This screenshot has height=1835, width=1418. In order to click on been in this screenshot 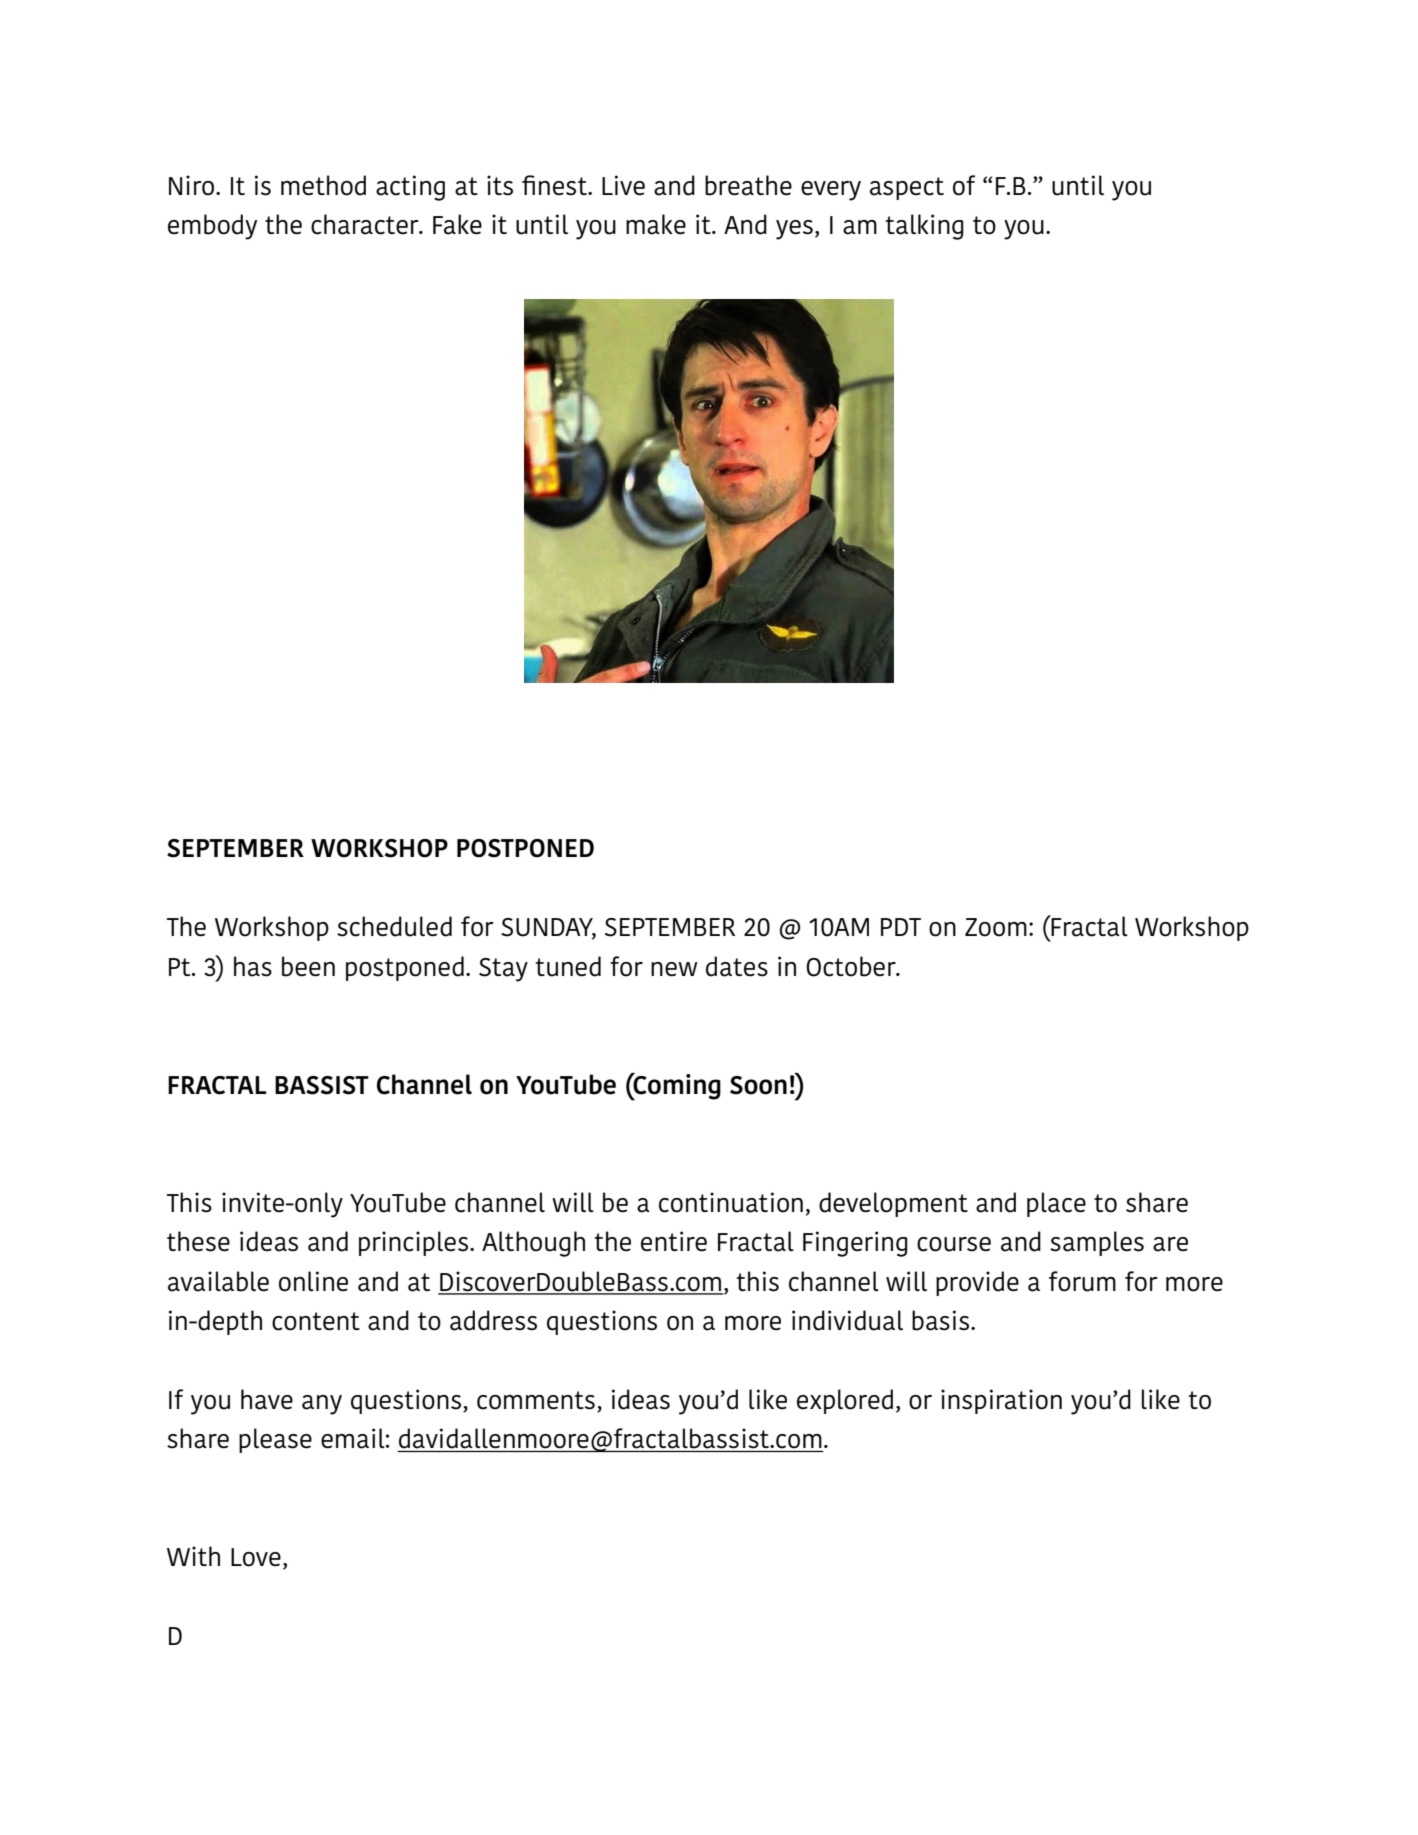, I will do `click(308, 966)`.
